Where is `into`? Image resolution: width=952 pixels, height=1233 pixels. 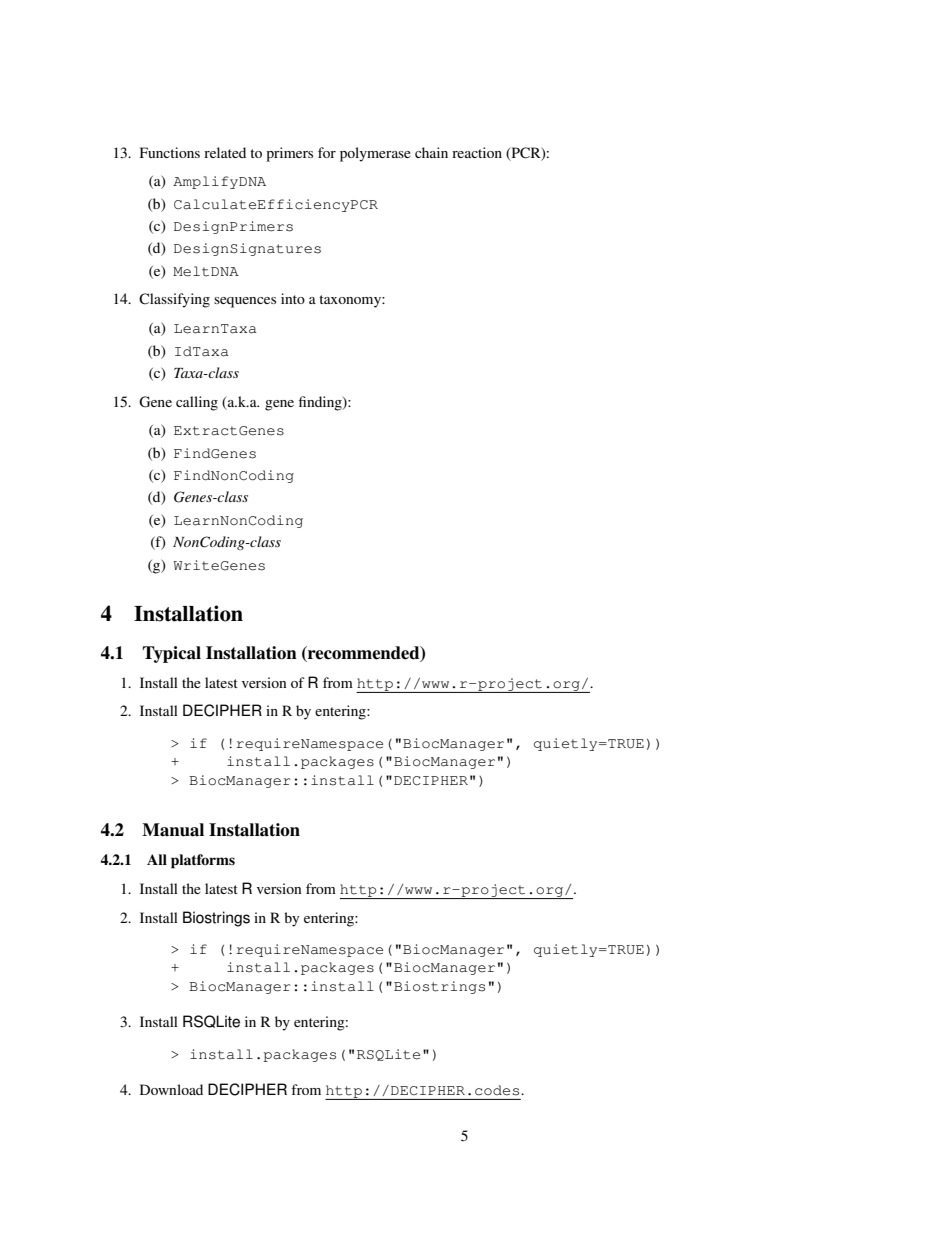
into is located at coordinates (293, 298).
